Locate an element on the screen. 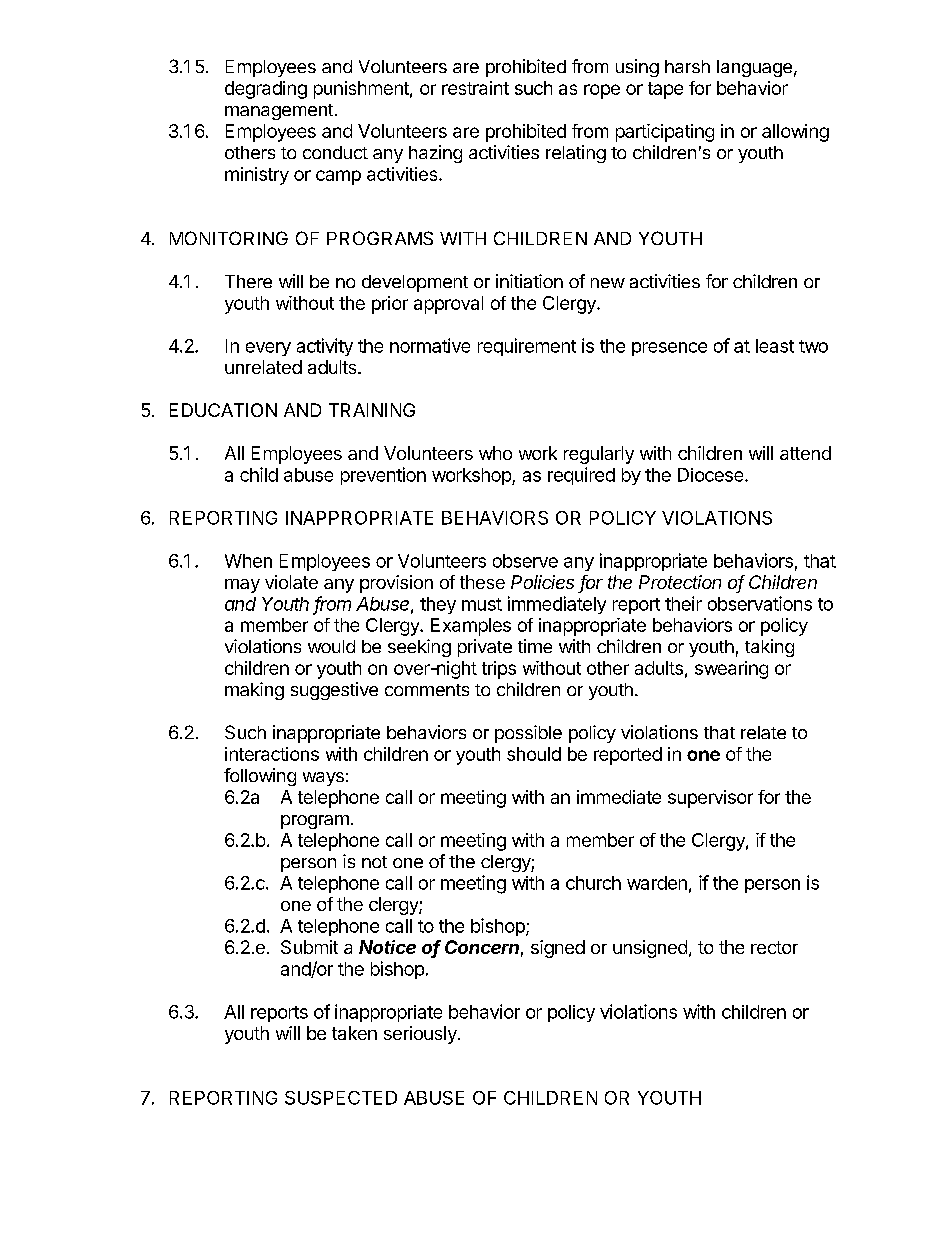 Image resolution: width=952 pixels, height=1233 pixels. violate is located at coordinates (291, 582).
